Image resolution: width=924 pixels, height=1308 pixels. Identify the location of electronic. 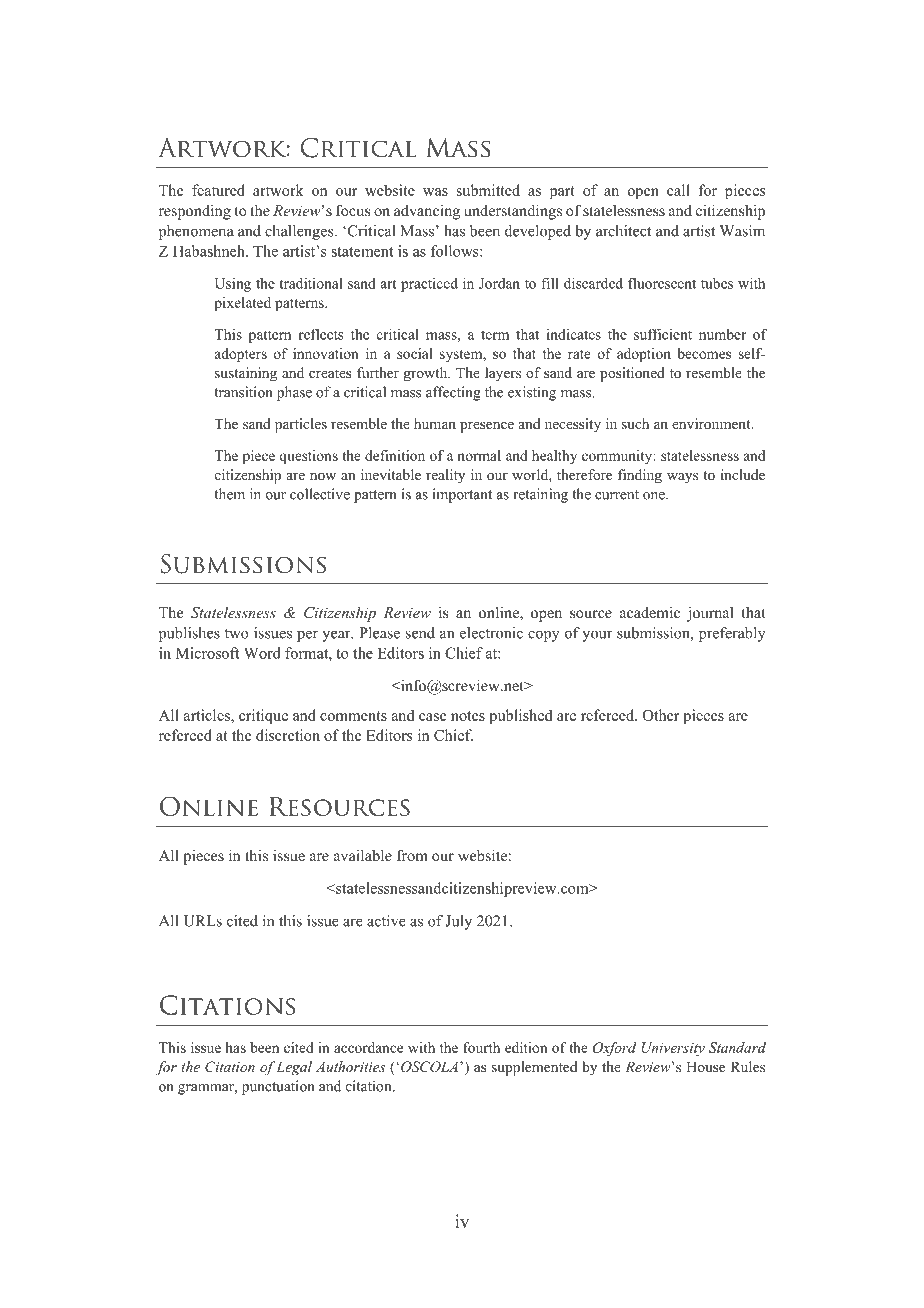
(491, 633).
